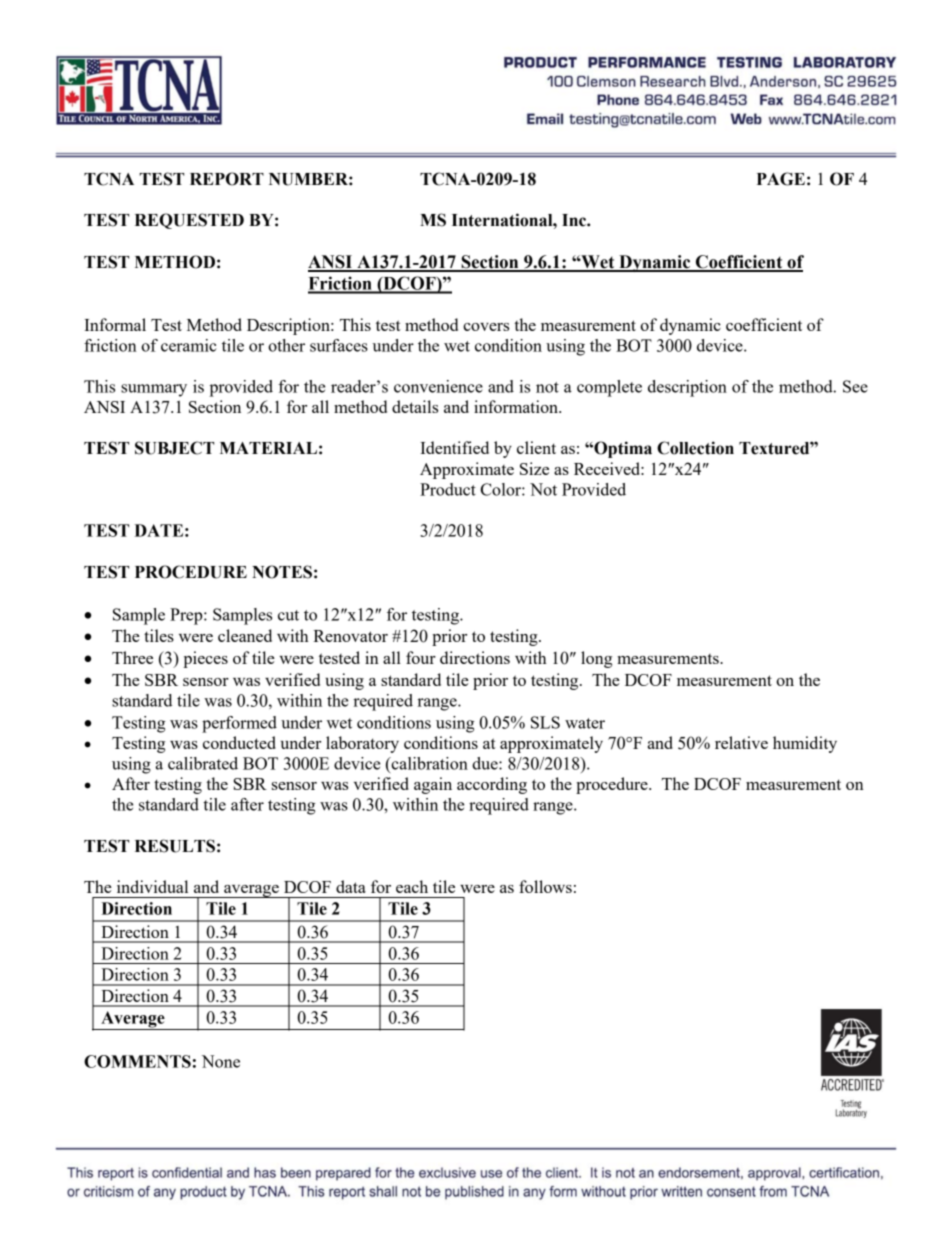 The image size is (952, 1233). I want to click on four, so click(421, 657).
